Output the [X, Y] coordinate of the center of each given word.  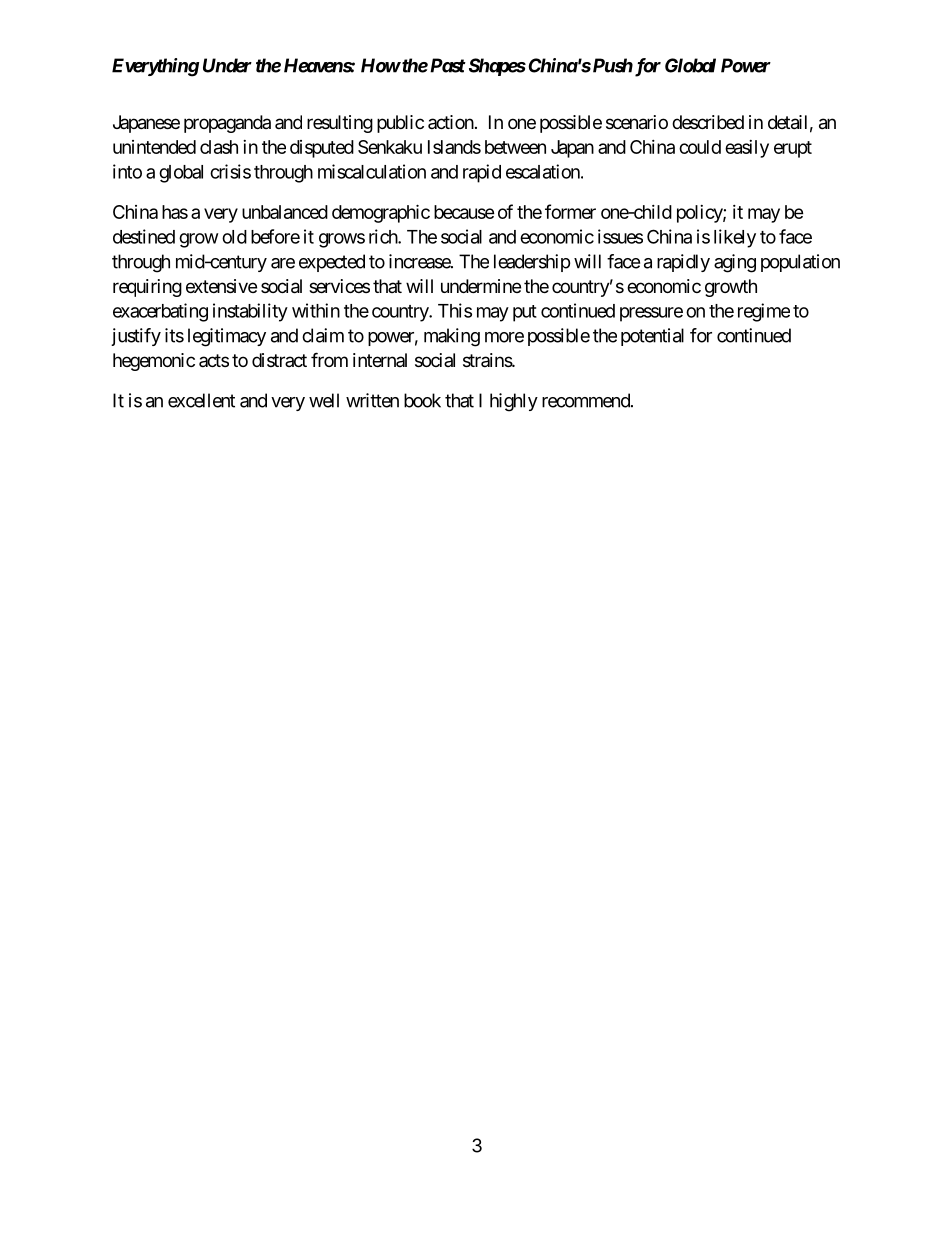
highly [514, 402]
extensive [221, 286]
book [422, 400]
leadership [532, 263]
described [708, 122]
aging [735, 263]
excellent [201, 400]
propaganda [227, 124]
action [451, 122]
